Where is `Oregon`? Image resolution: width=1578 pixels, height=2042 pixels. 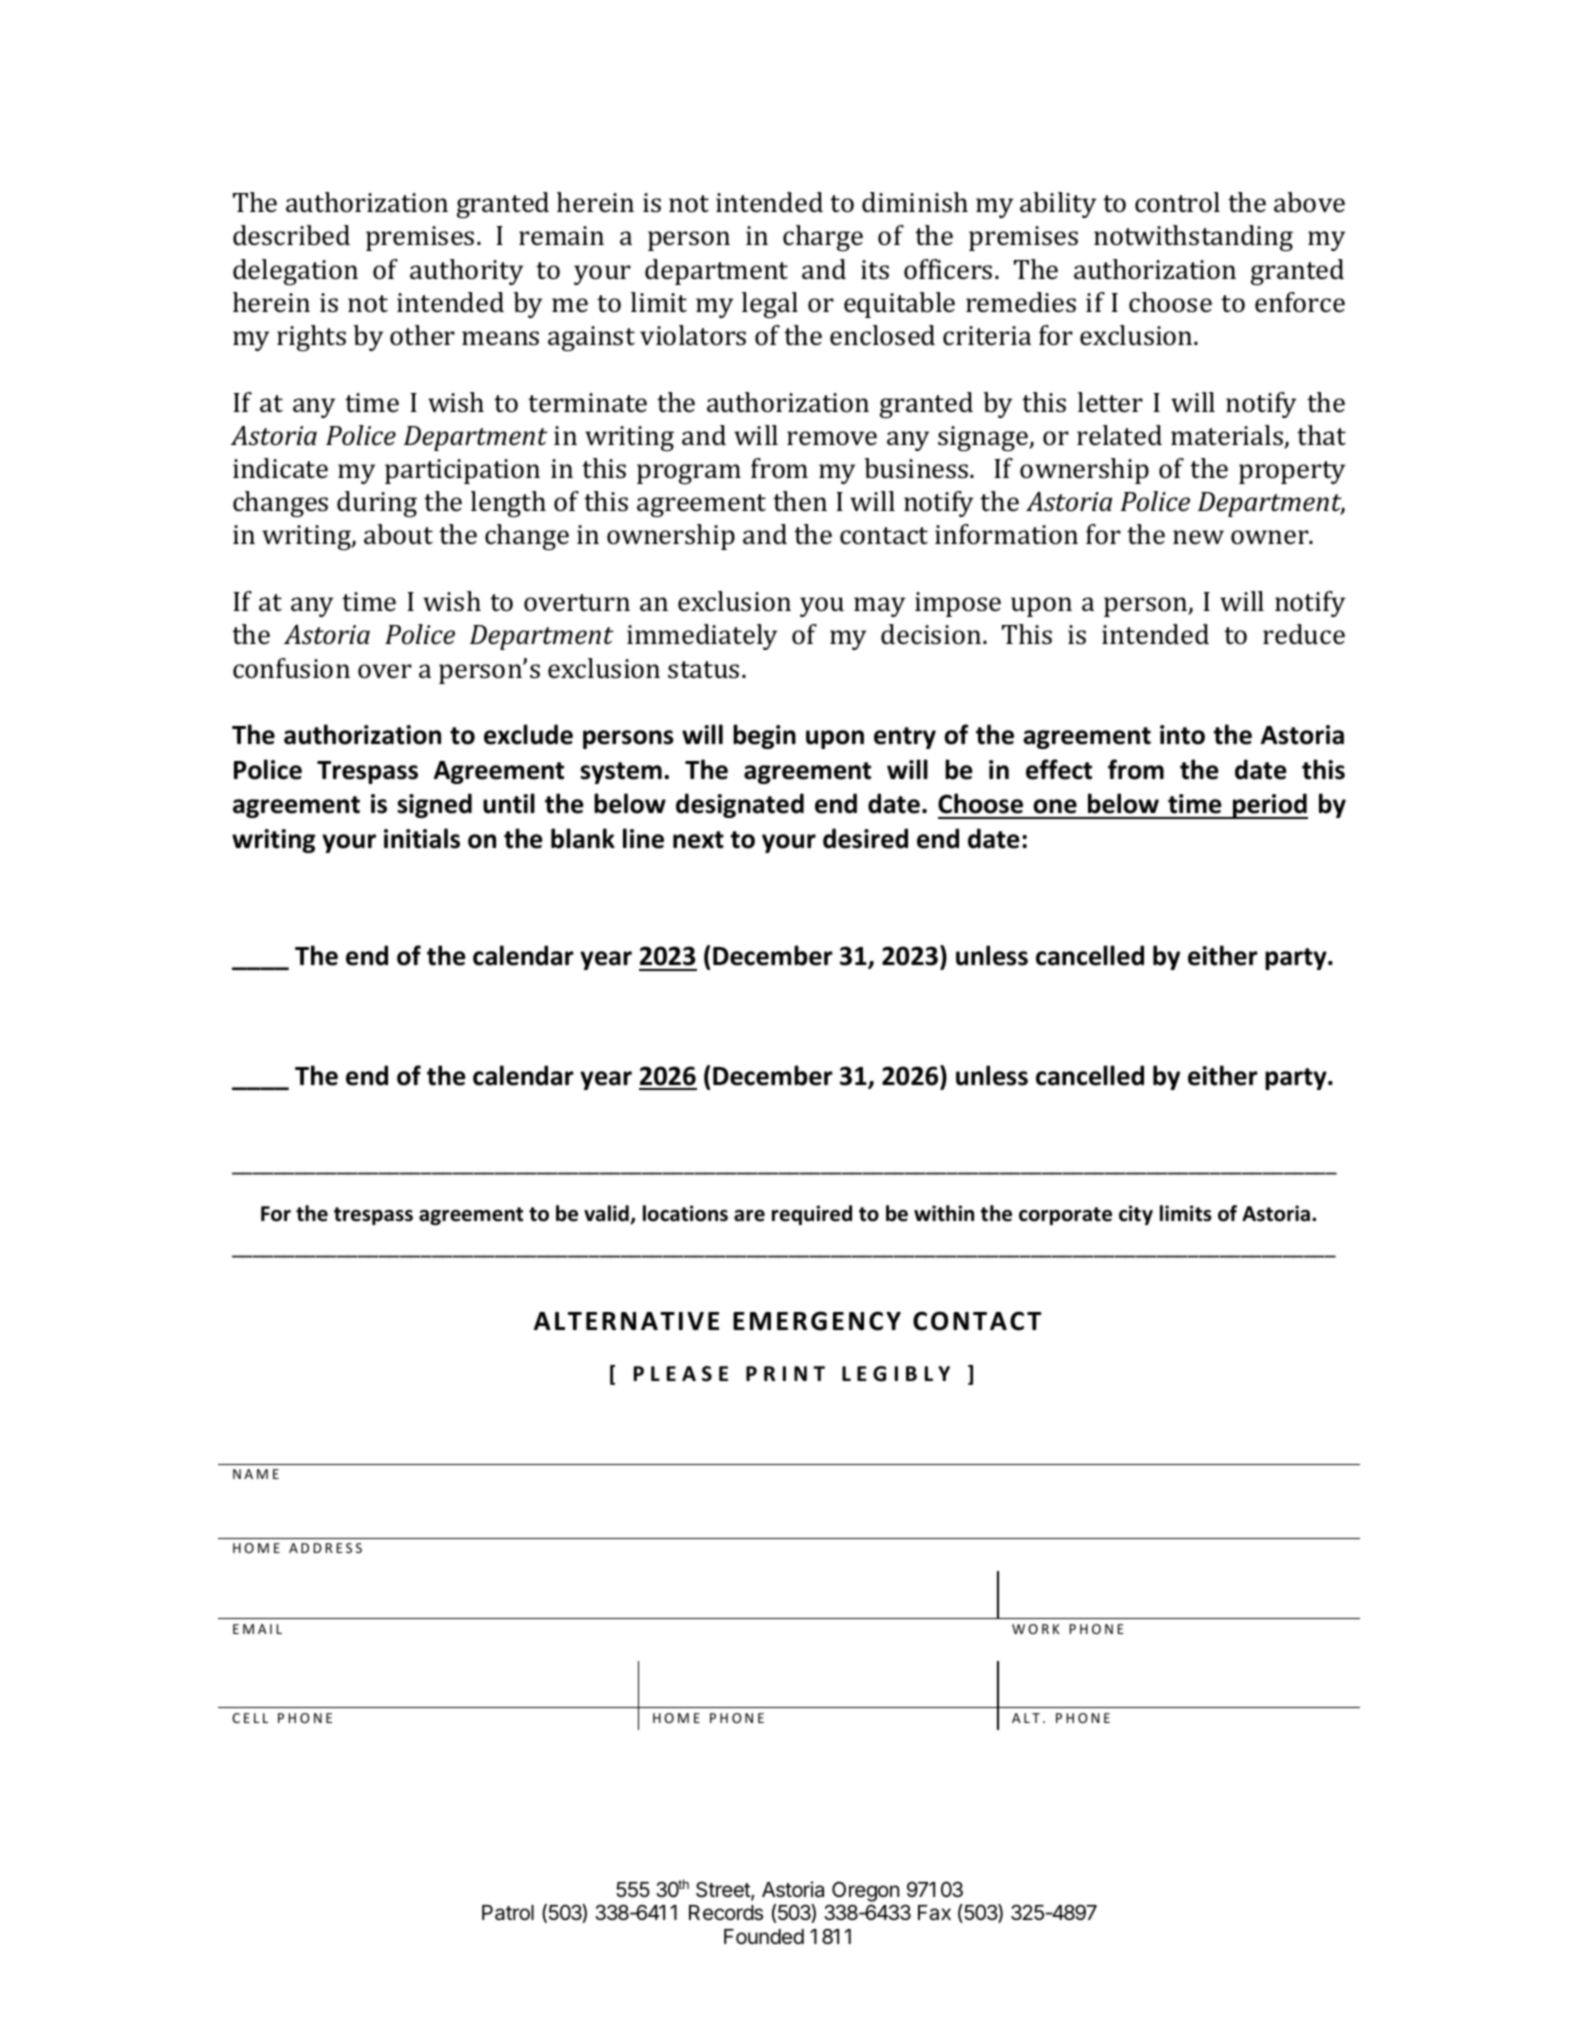 Oregon is located at coordinates (865, 1891).
